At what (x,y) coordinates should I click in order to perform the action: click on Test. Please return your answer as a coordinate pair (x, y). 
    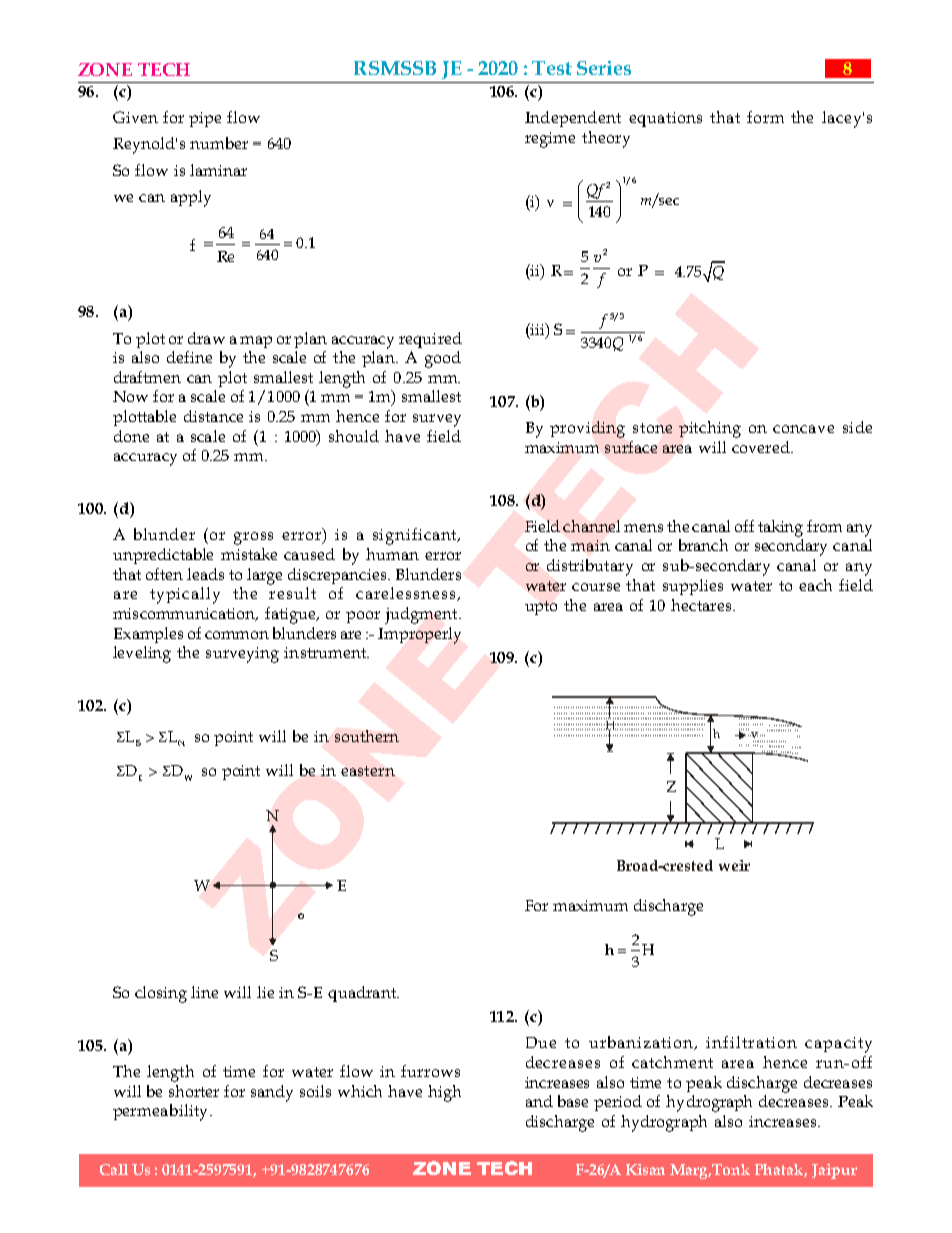
    Looking at the image, I should click on (552, 68).
